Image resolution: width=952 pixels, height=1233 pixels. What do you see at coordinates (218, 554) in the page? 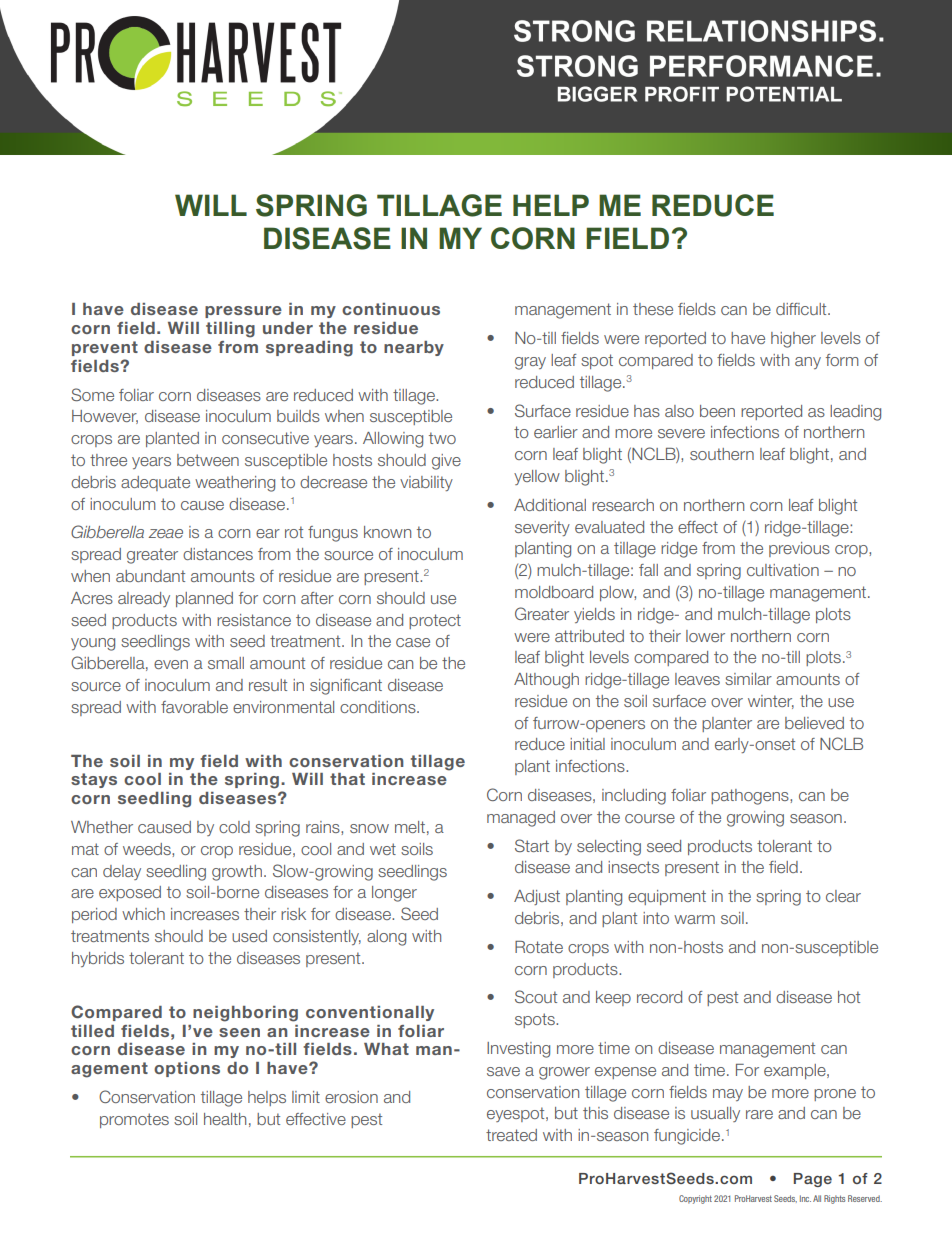
I see `distances` at bounding box center [218, 554].
